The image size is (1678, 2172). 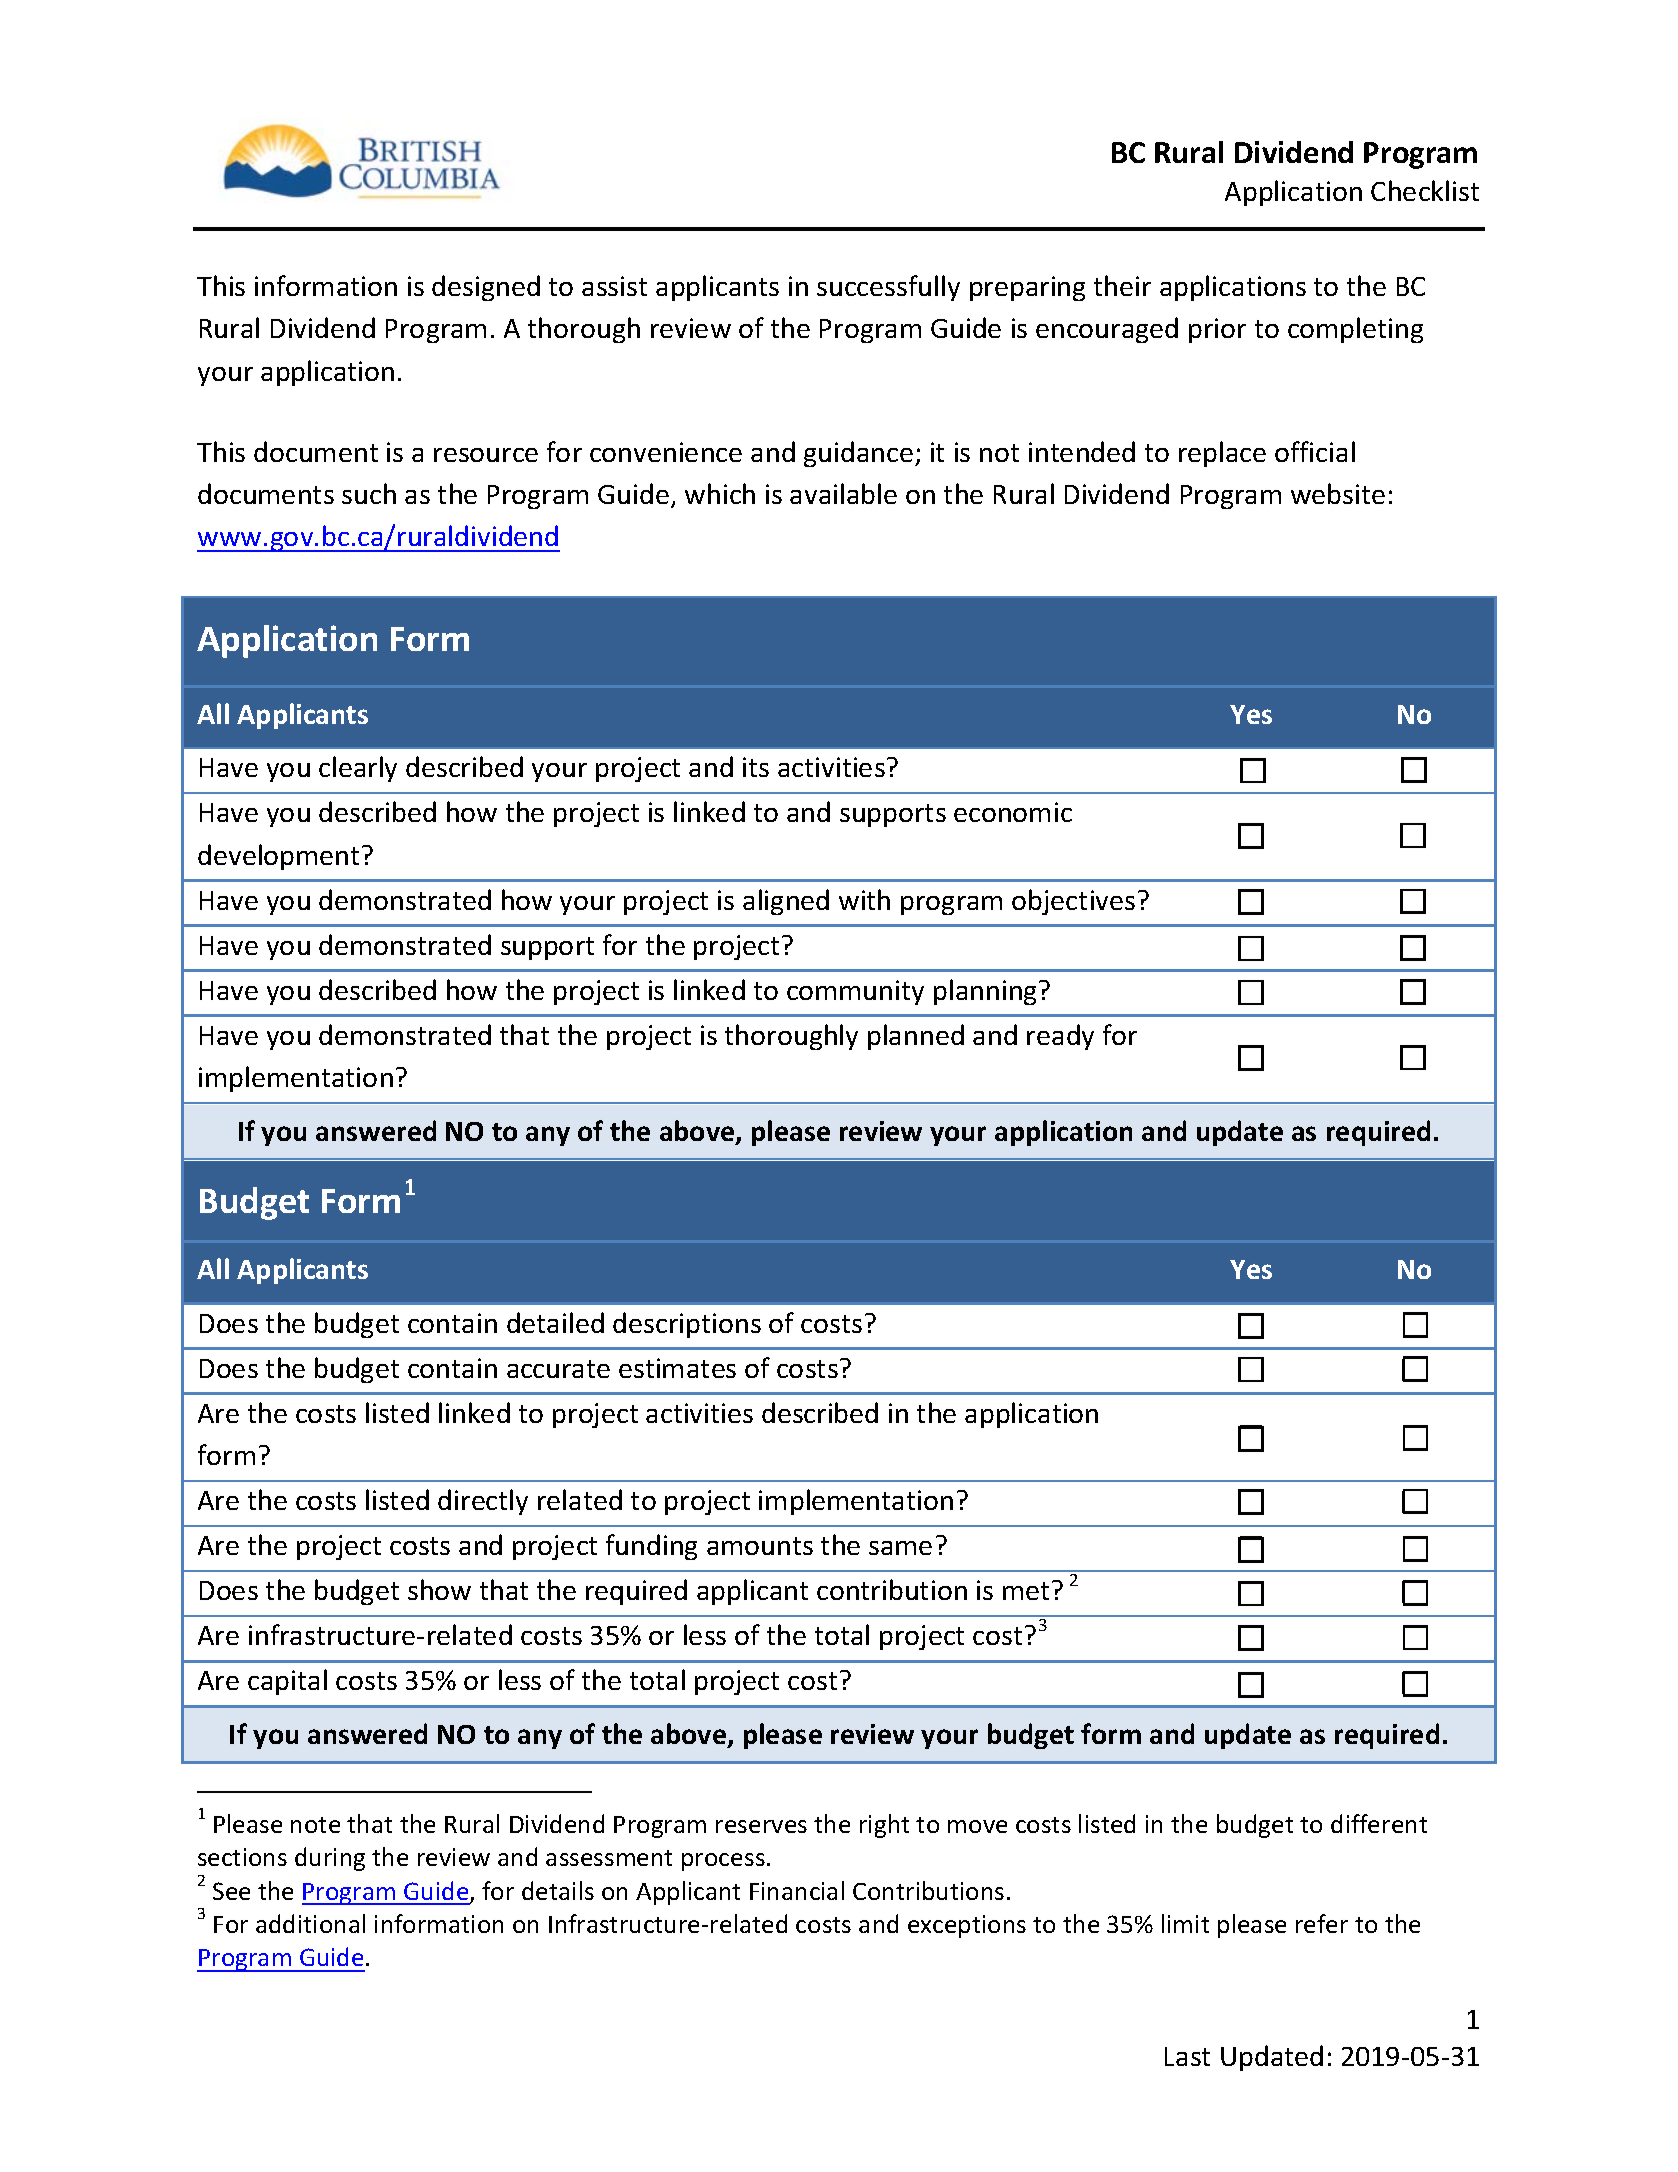 I want to click on successfully, so click(x=888, y=288).
